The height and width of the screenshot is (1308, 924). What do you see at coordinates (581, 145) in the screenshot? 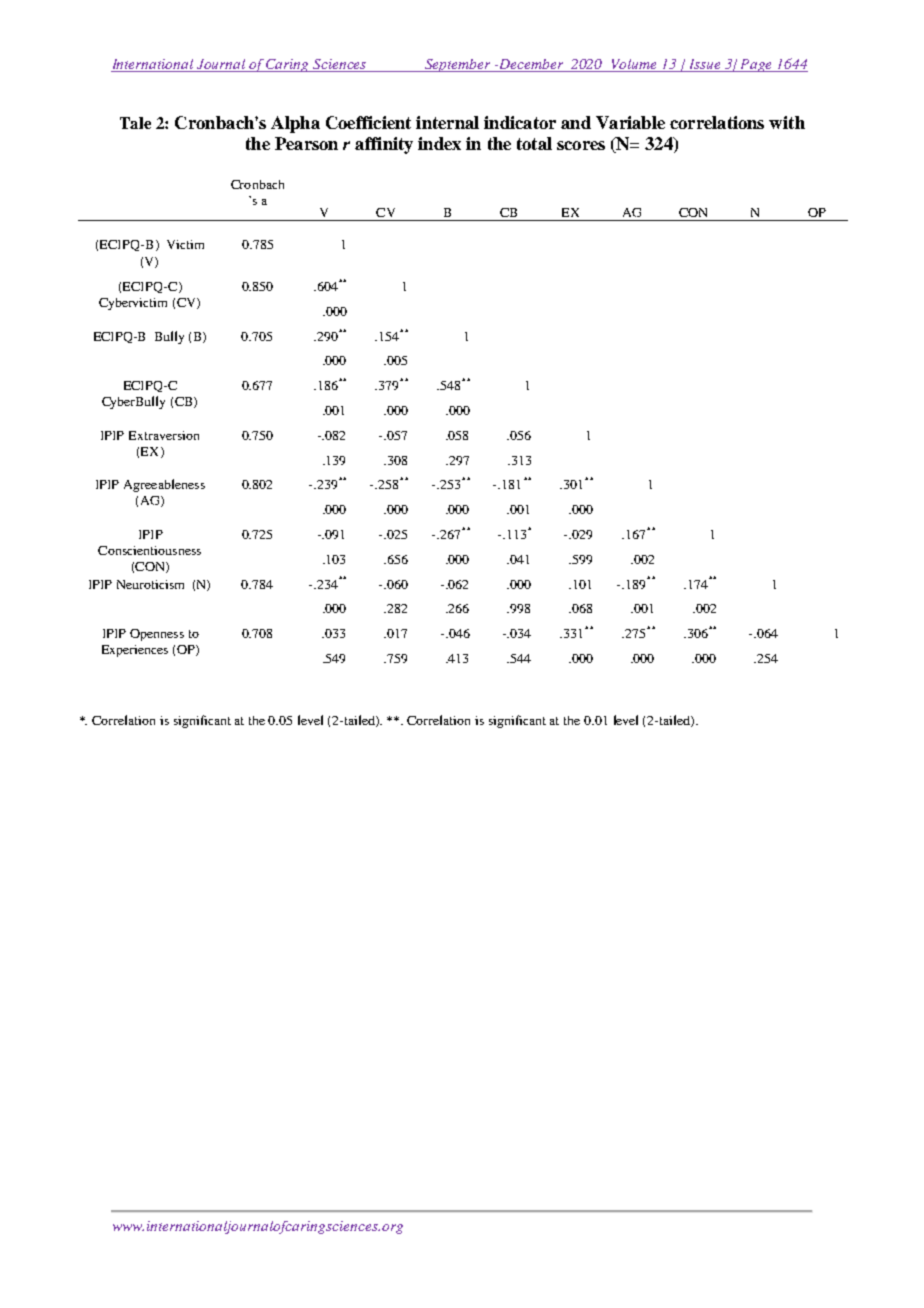
I see `scores` at bounding box center [581, 145].
